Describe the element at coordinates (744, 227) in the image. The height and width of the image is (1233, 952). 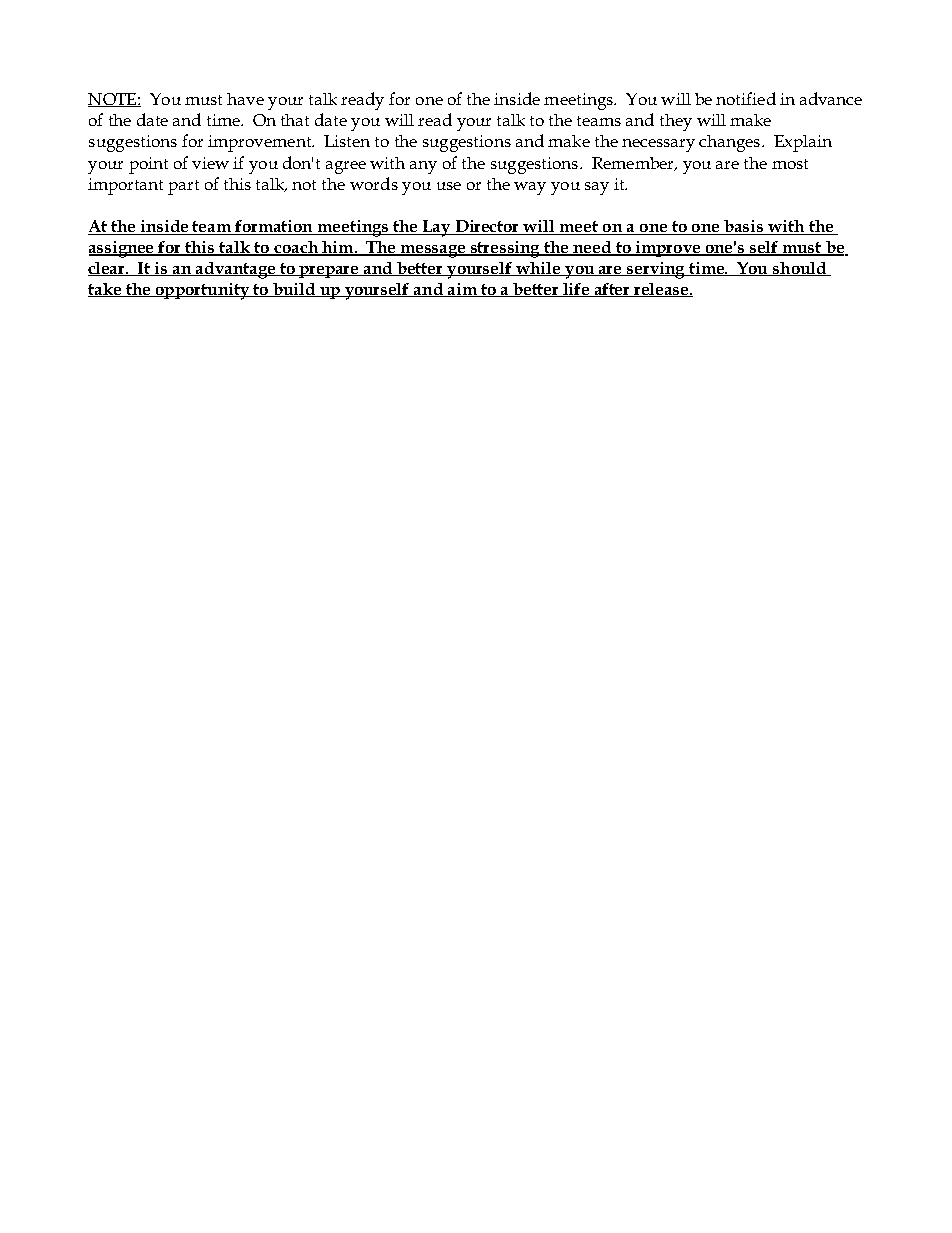
I see `basis` at that location.
